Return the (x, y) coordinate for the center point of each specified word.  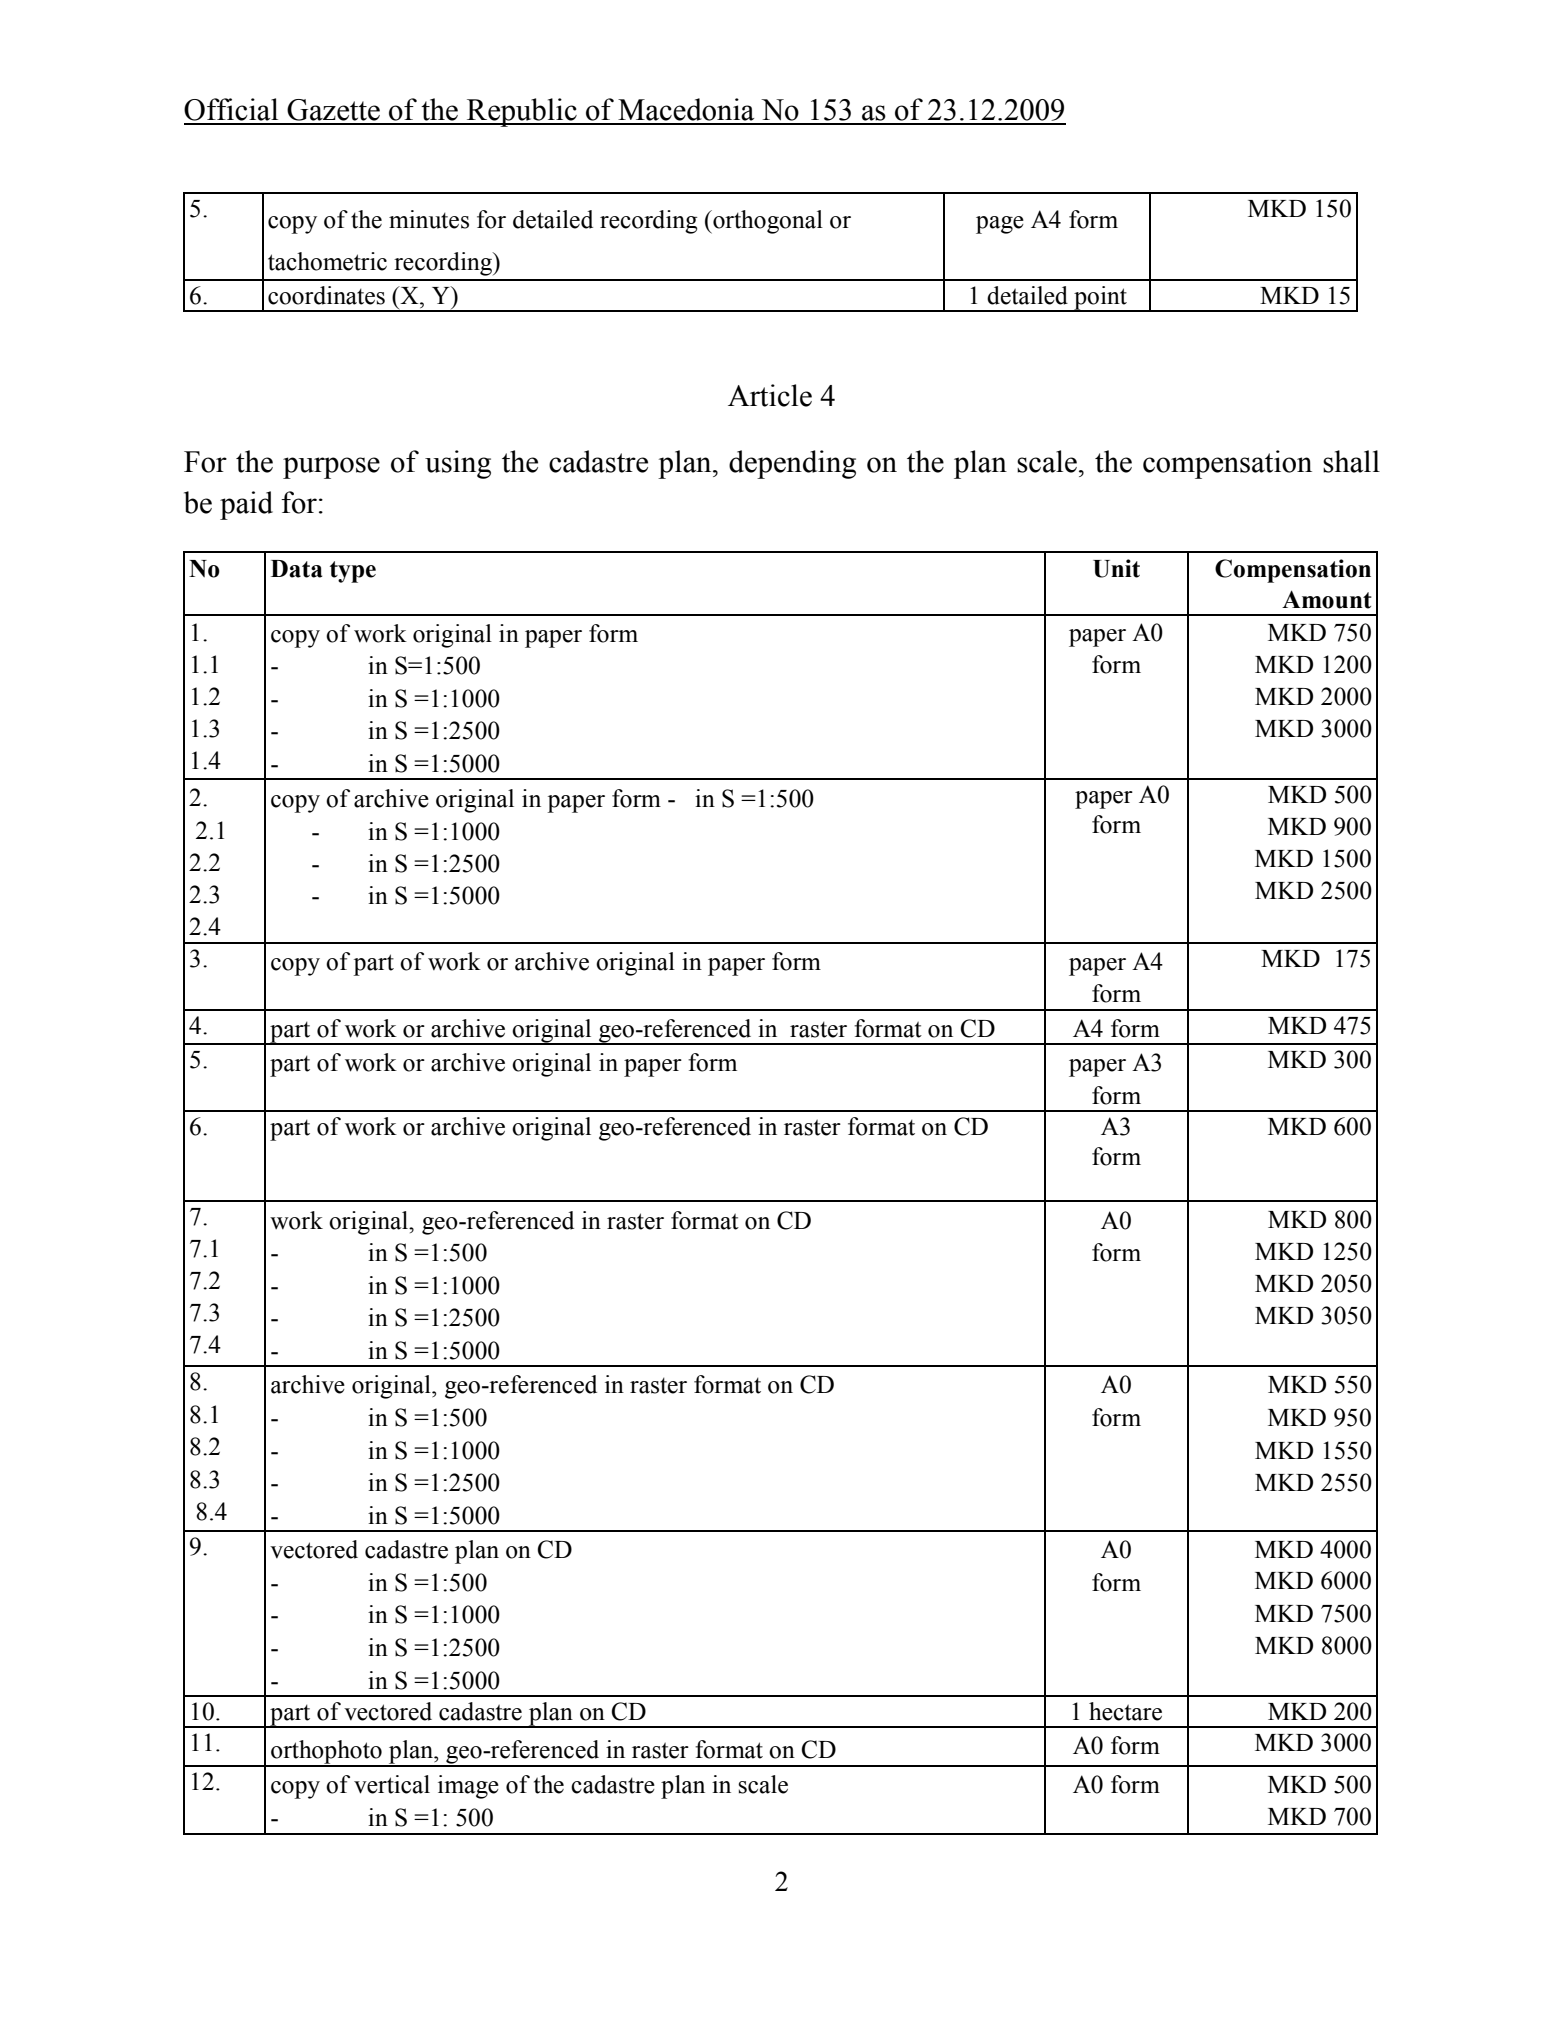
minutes (429, 219)
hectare (1125, 1711)
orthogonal (767, 222)
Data (296, 569)
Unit (1116, 568)
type (353, 572)
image (468, 1787)
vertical (392, 1784)
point (1100, 299)
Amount (1327, 599)
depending (792, 464)
